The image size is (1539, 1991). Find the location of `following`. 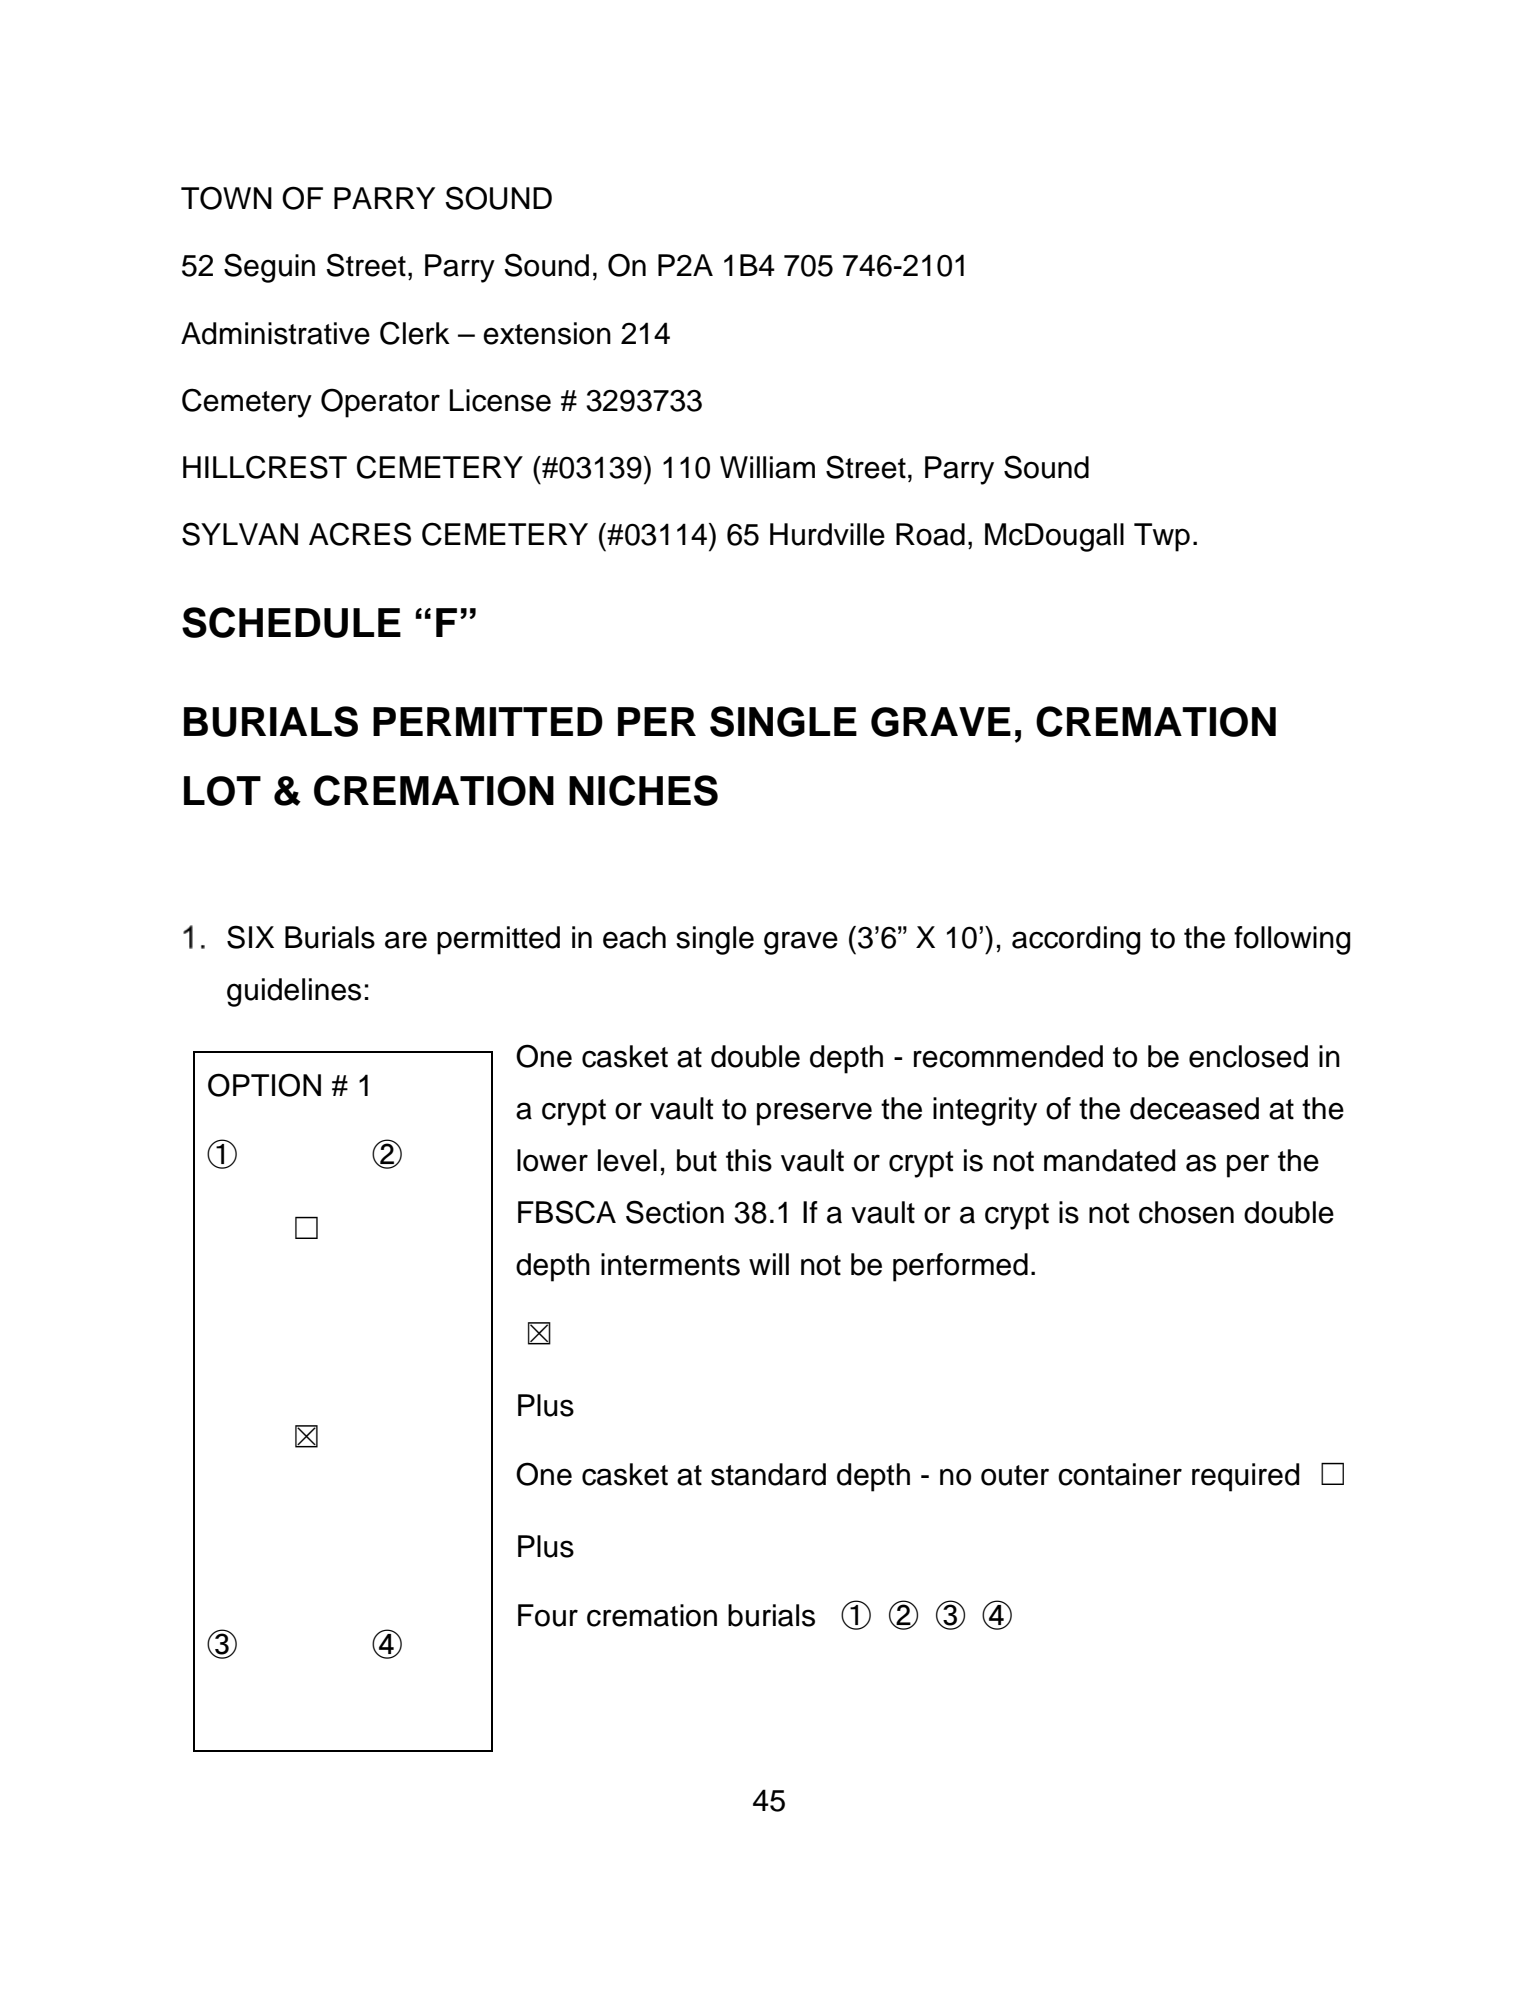

following is located at coordinates (1292, 940).
